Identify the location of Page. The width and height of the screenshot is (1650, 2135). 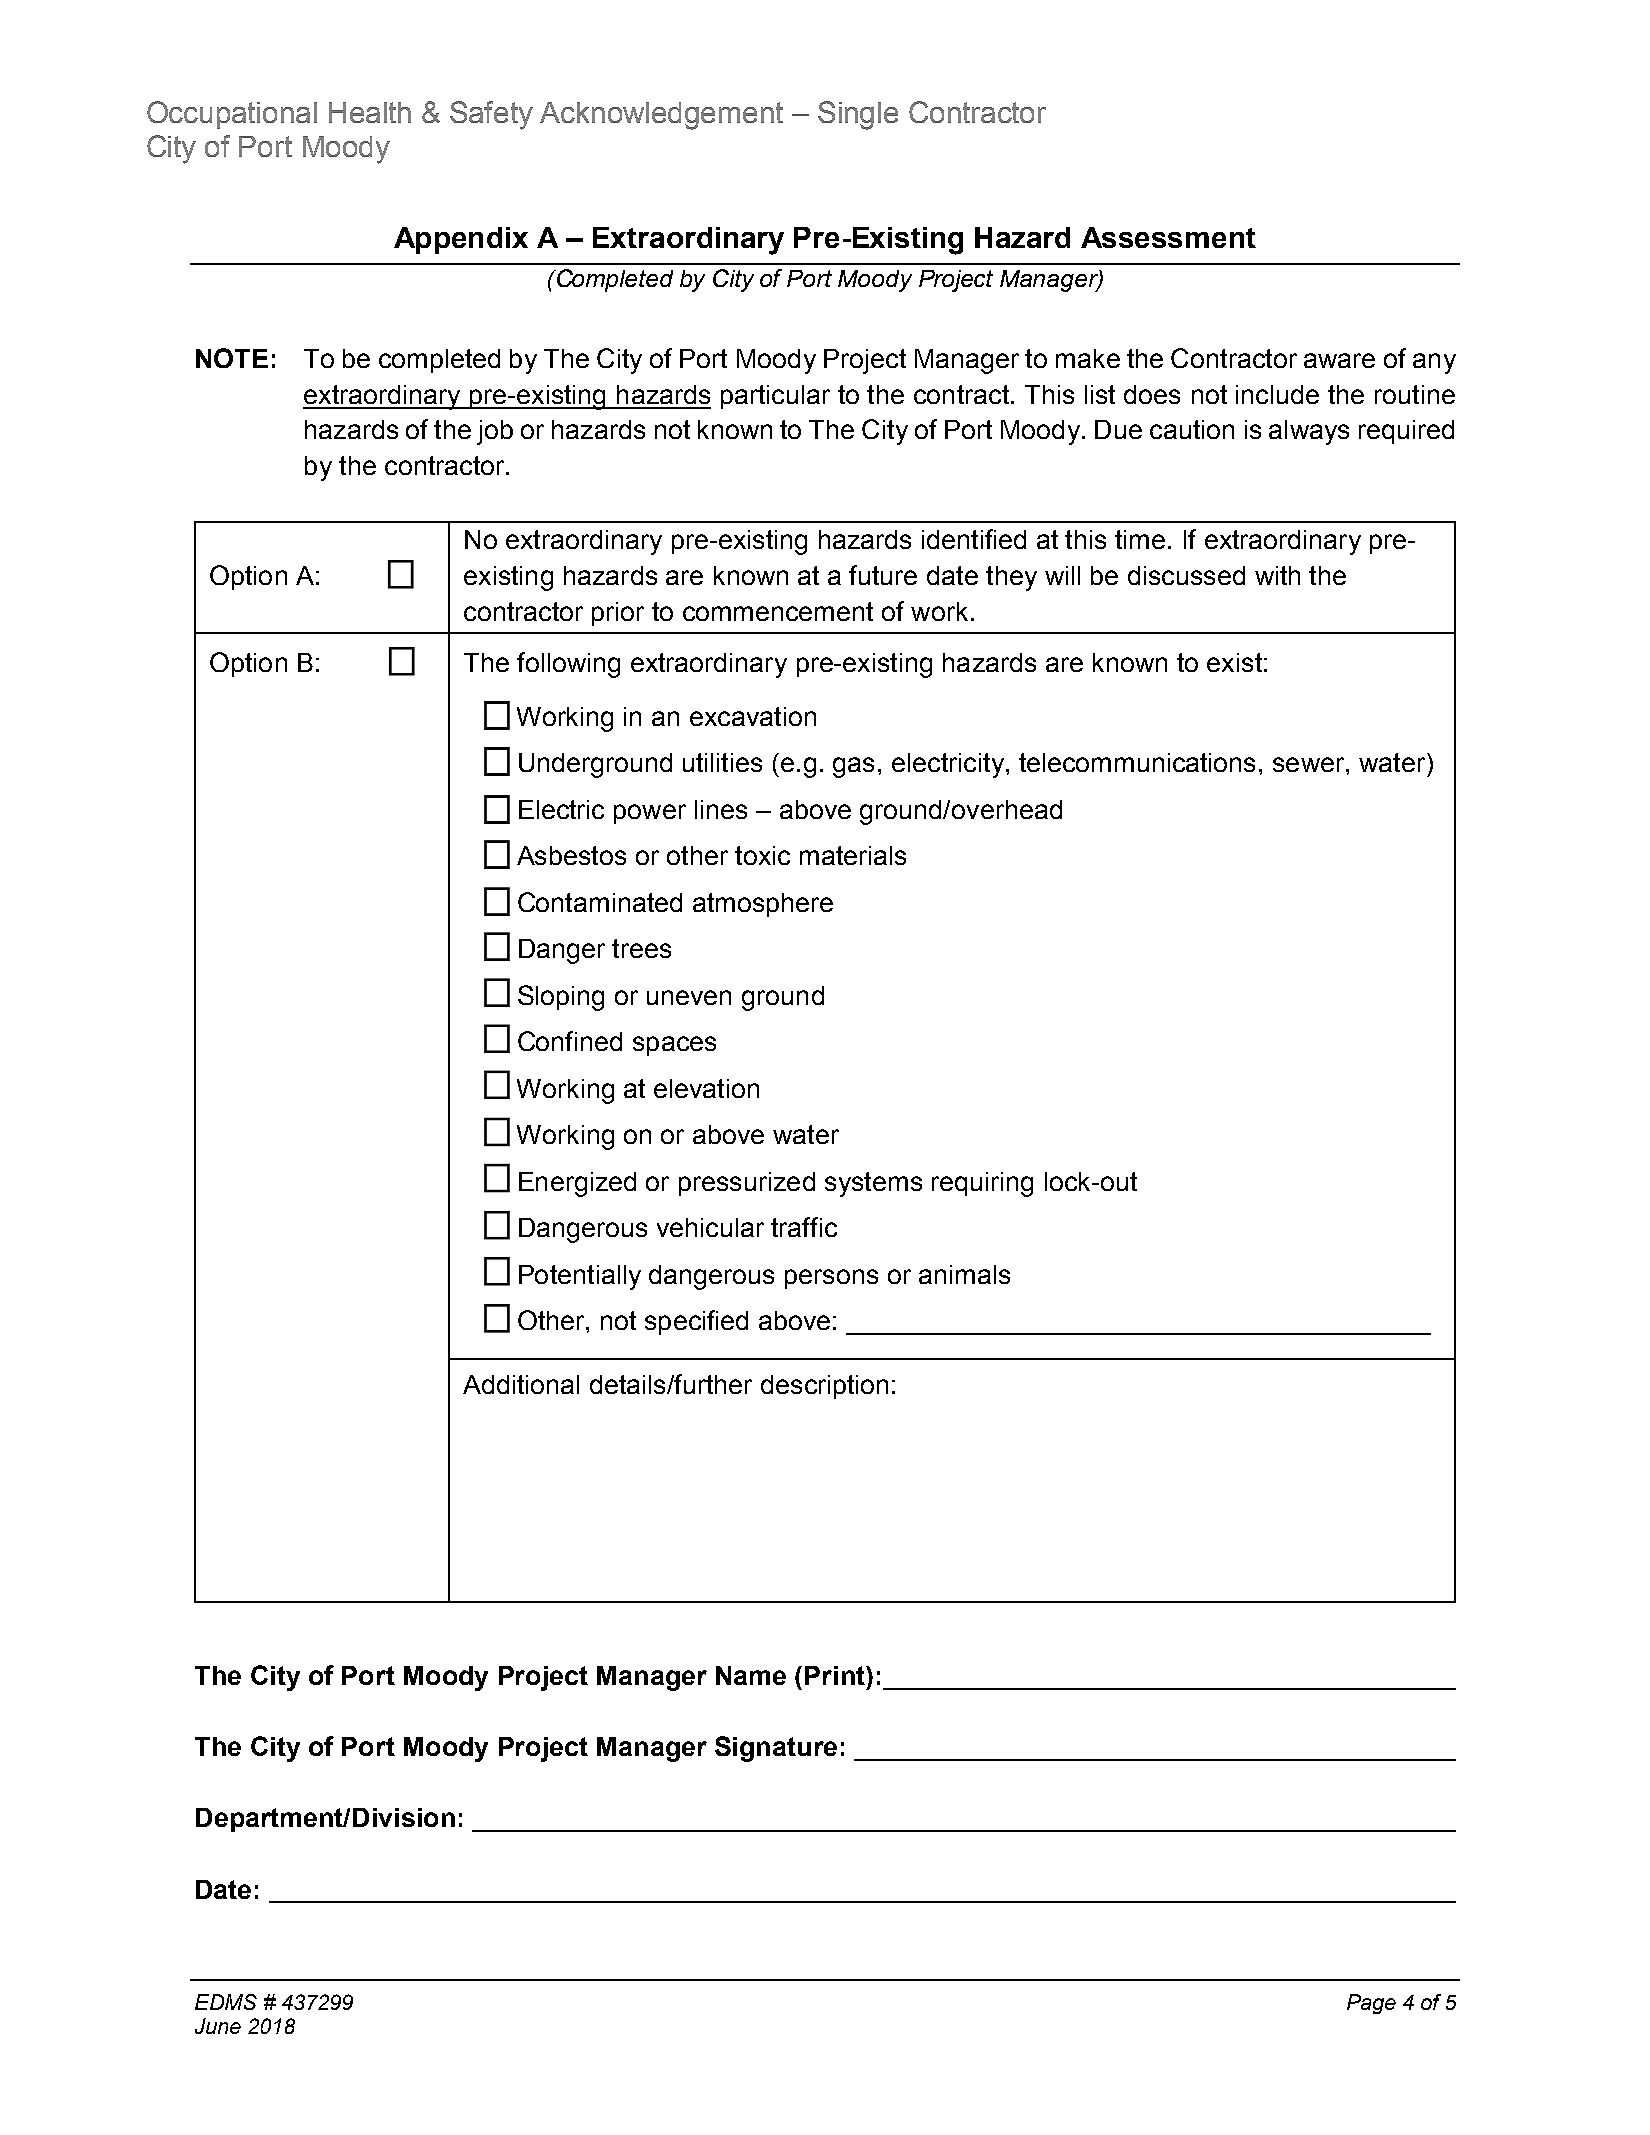
(1371, 2004).
